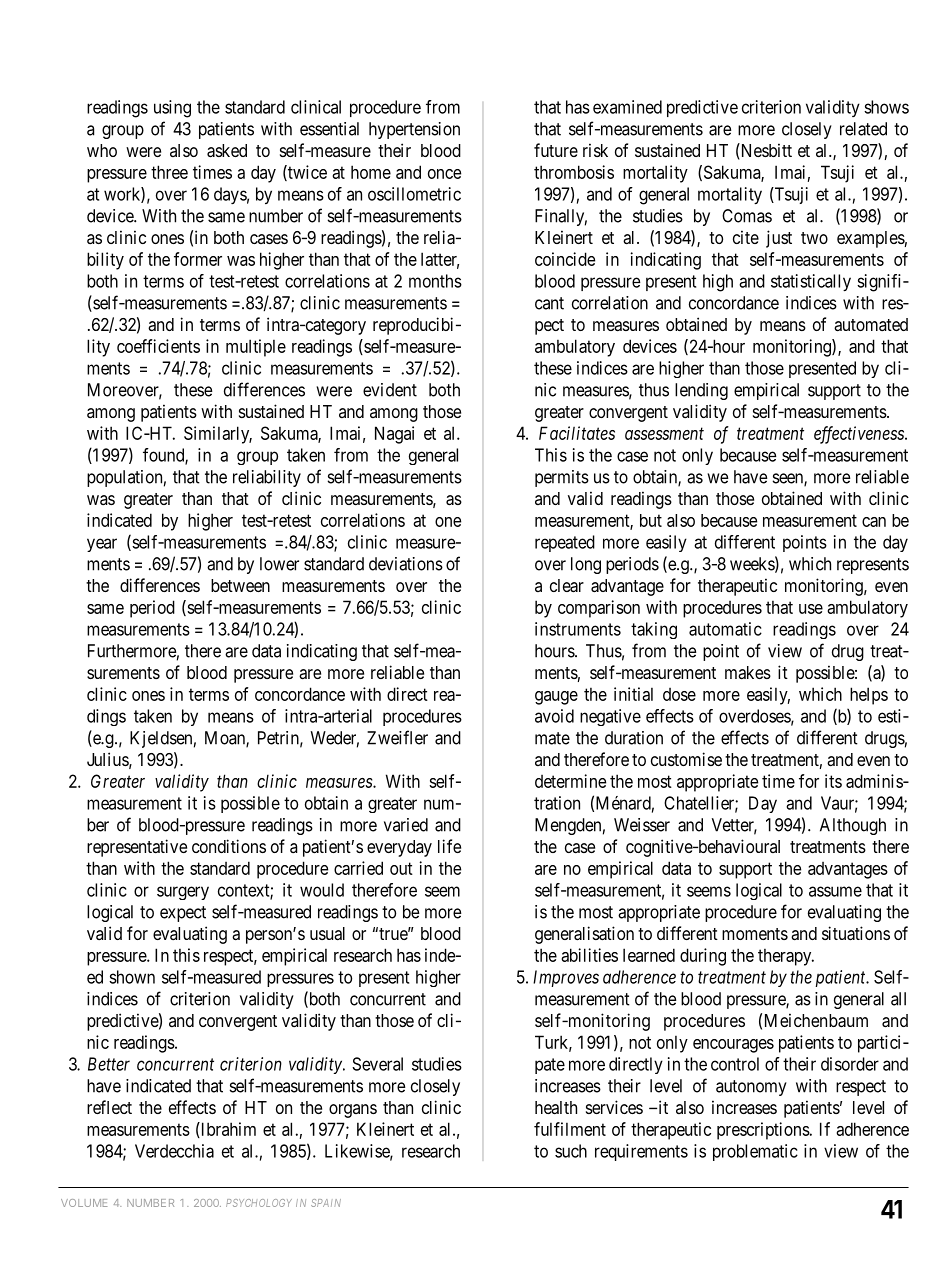 The height and width of the document is (1288, 935). I want to click on related, so click(863, 129).
